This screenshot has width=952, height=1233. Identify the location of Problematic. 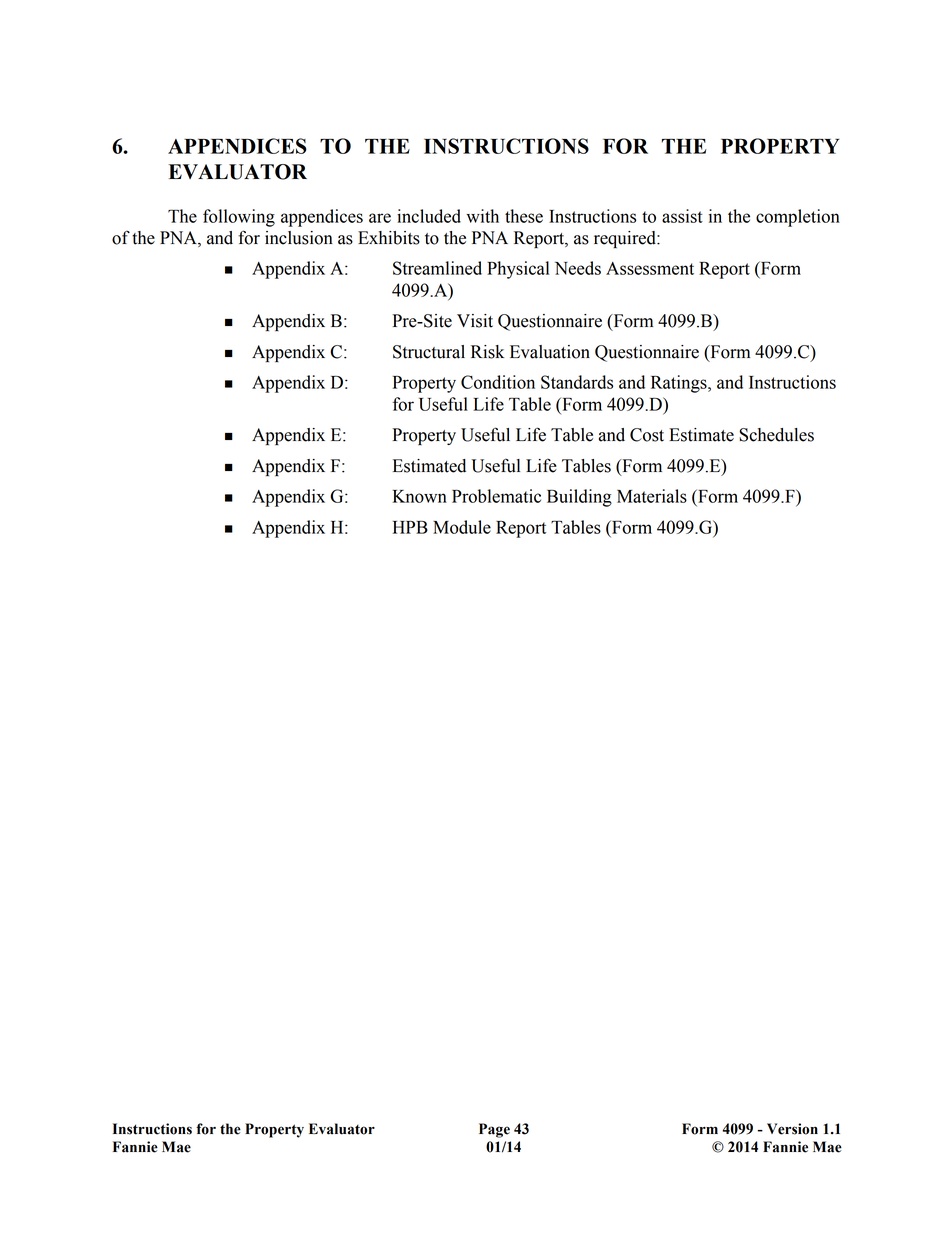
(496, 496).
